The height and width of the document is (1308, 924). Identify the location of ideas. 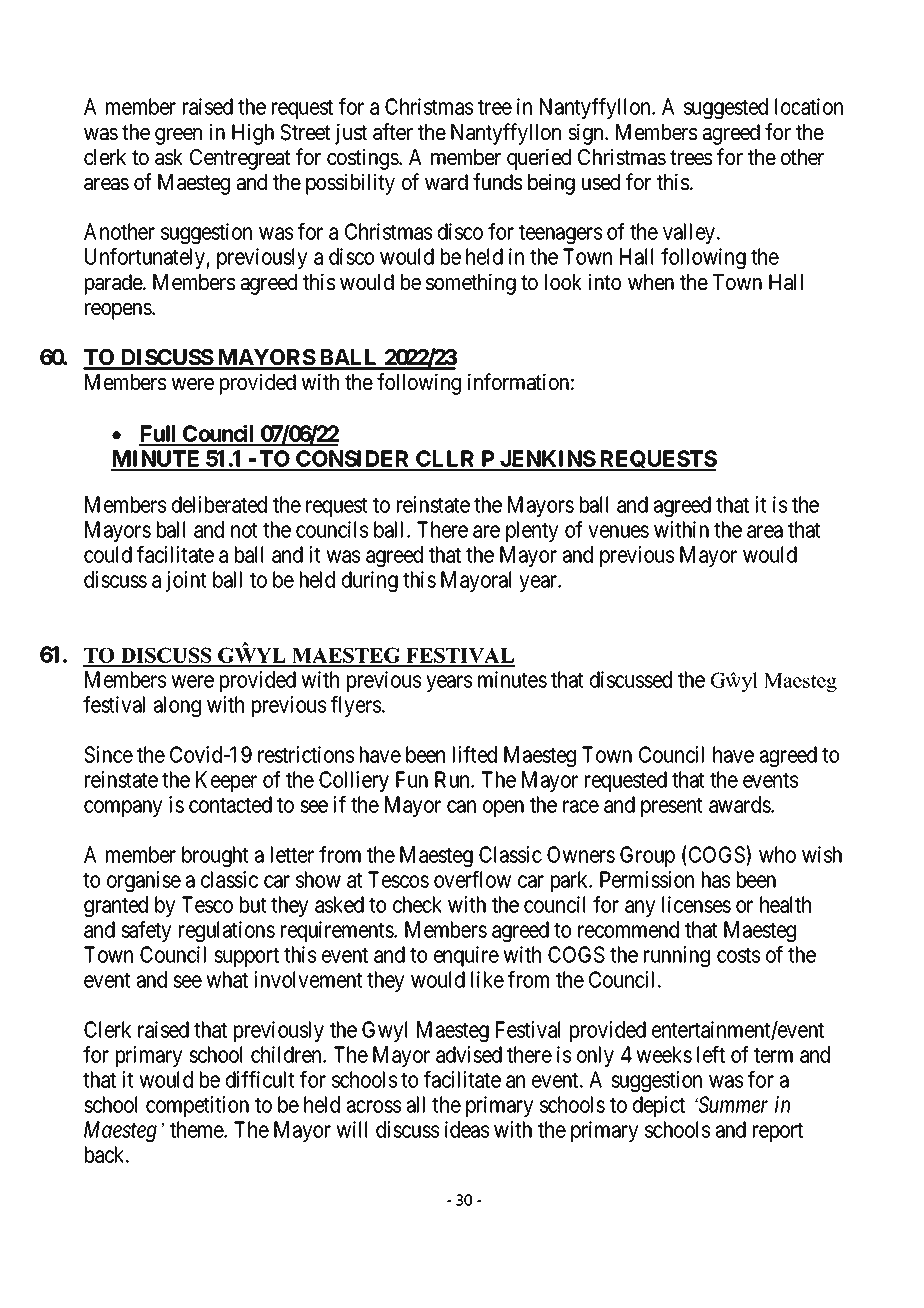
(467, 1129).
